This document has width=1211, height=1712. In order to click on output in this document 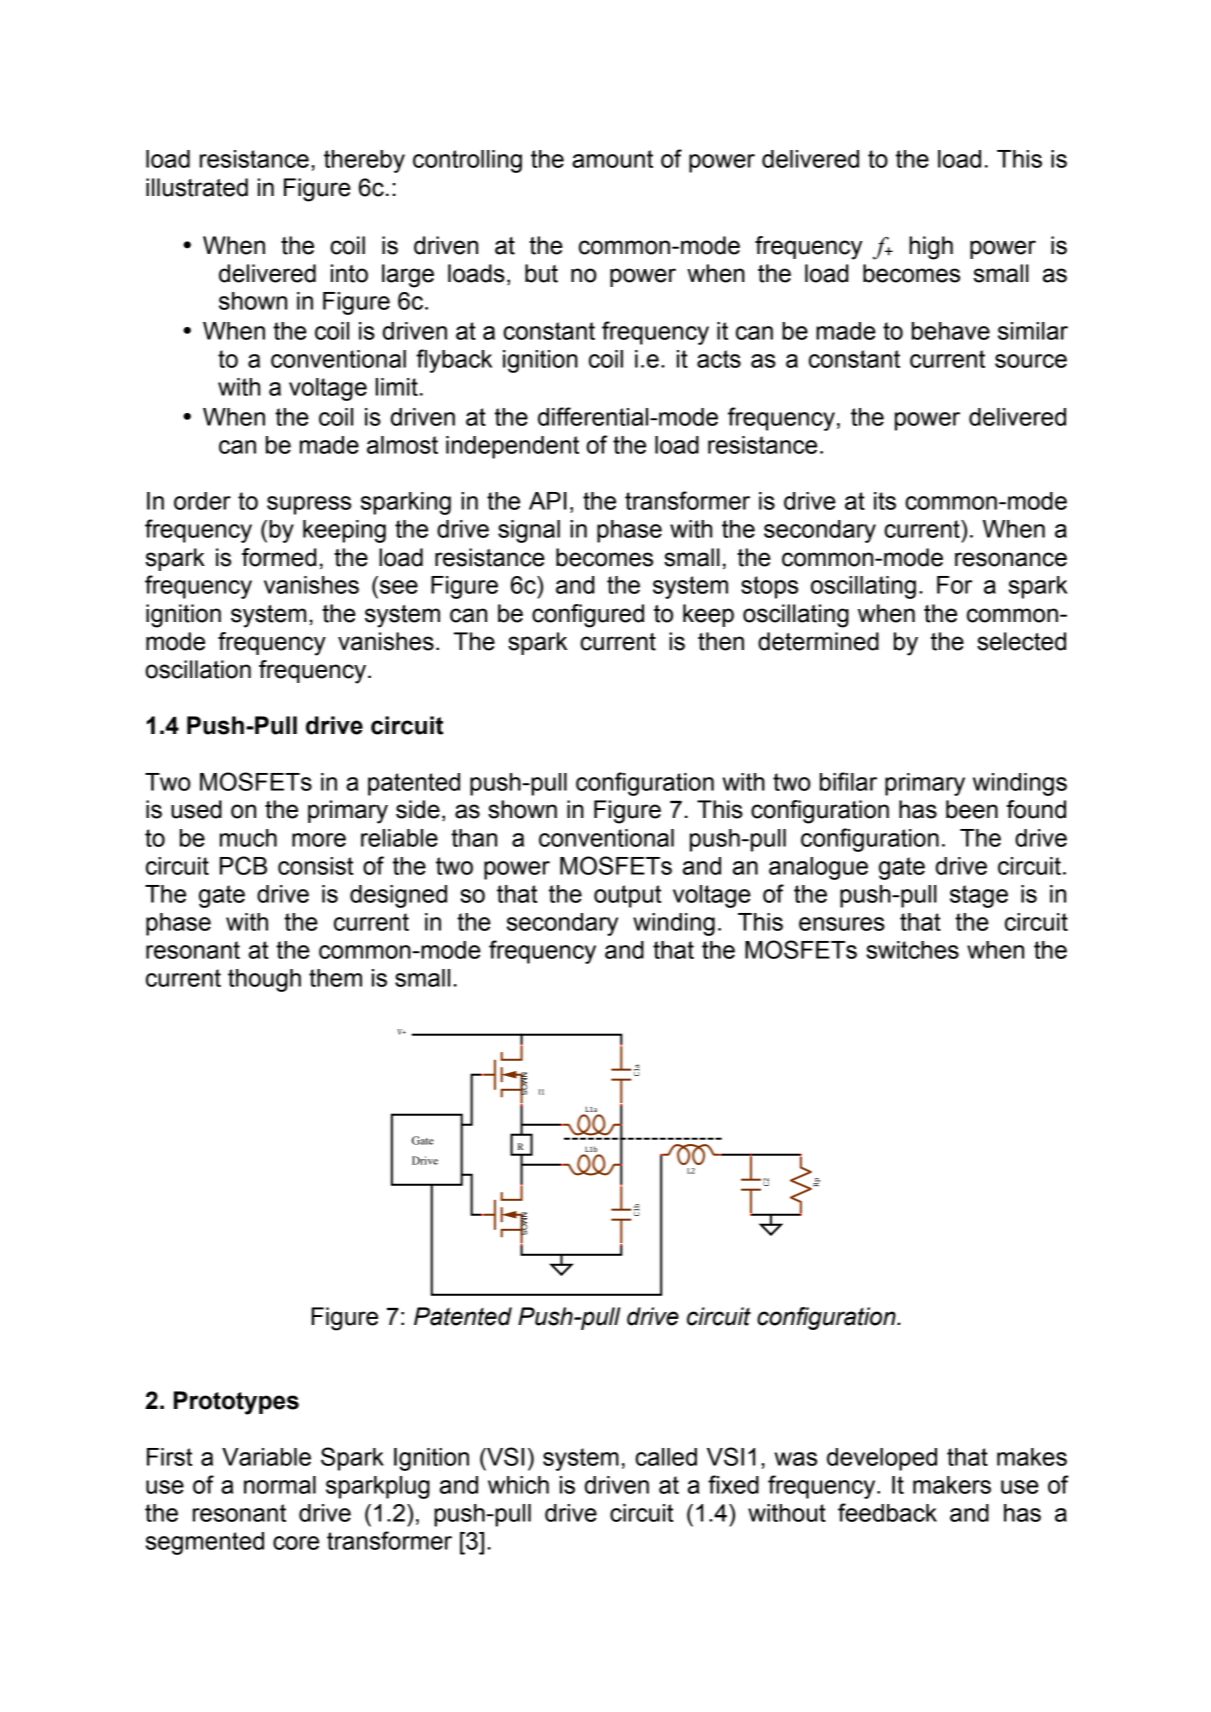, I will do `click(627, 896)`.
